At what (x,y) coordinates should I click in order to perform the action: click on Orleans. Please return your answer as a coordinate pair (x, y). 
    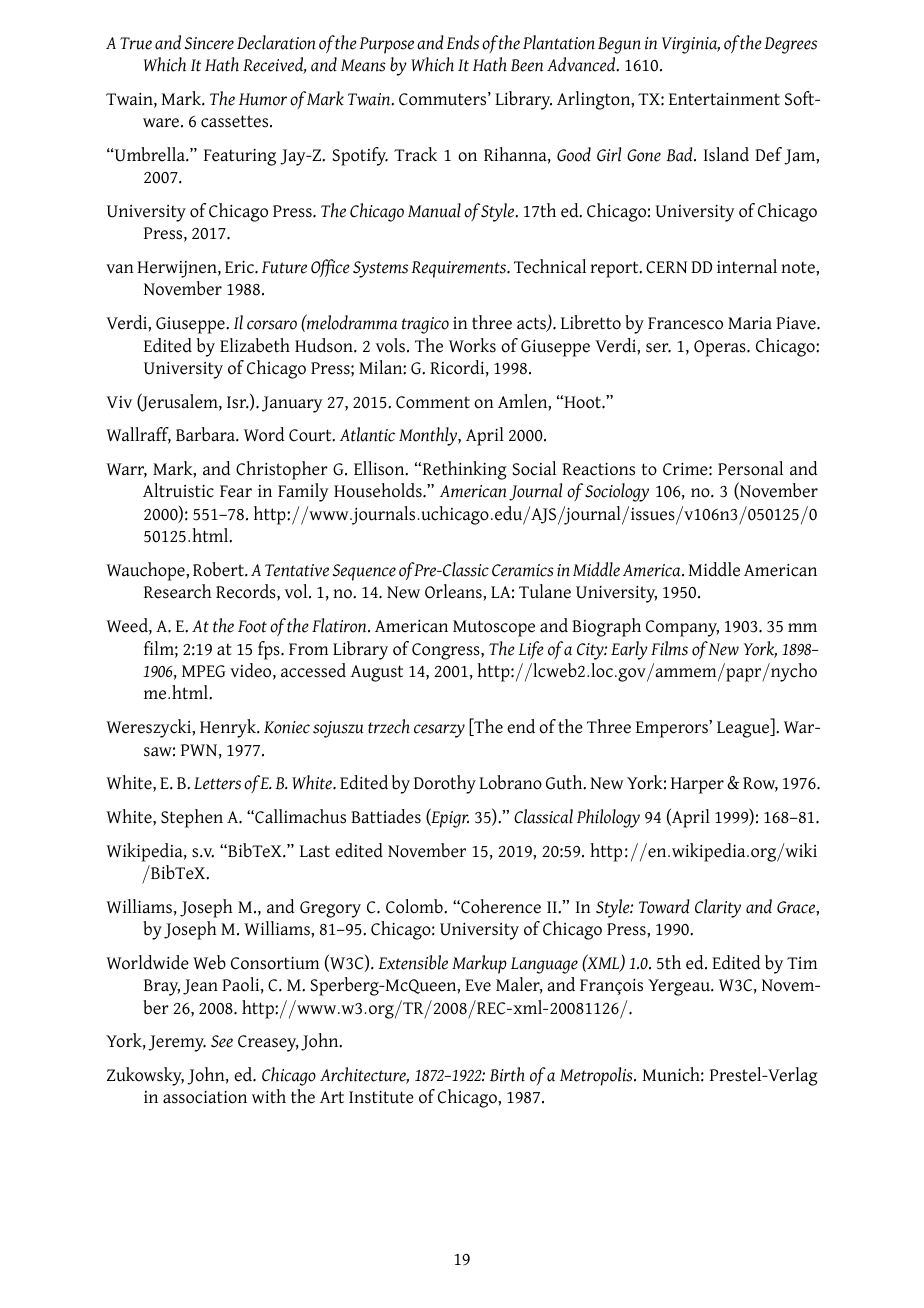
    Looking at the image, I should click on (454, 591).
